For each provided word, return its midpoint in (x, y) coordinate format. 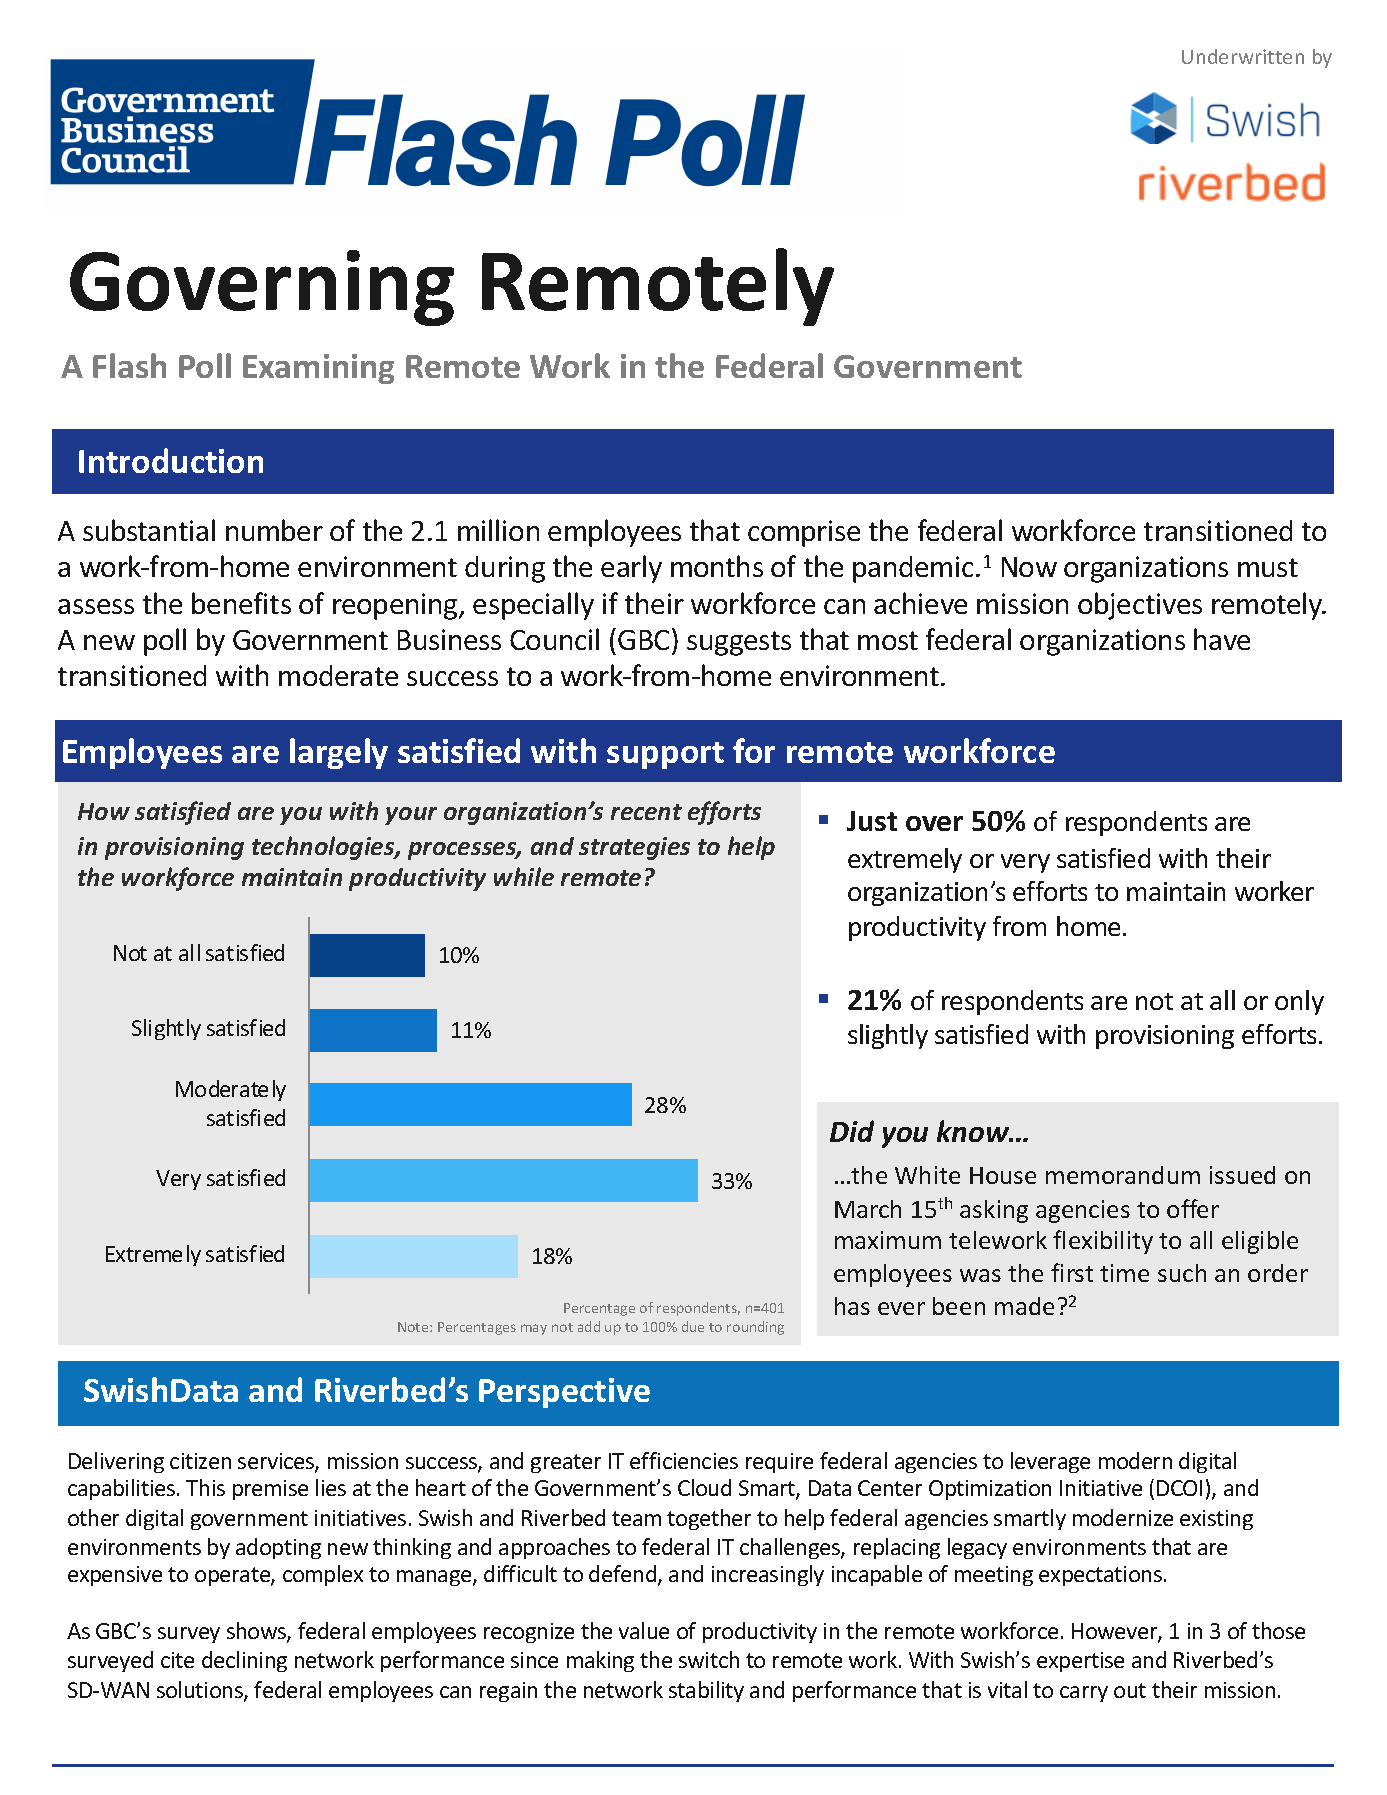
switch (709, 1659)
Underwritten (1243, 56)
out (1130, 1690)
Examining (318, 369)
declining (244, 1661)
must (1268, 567)
